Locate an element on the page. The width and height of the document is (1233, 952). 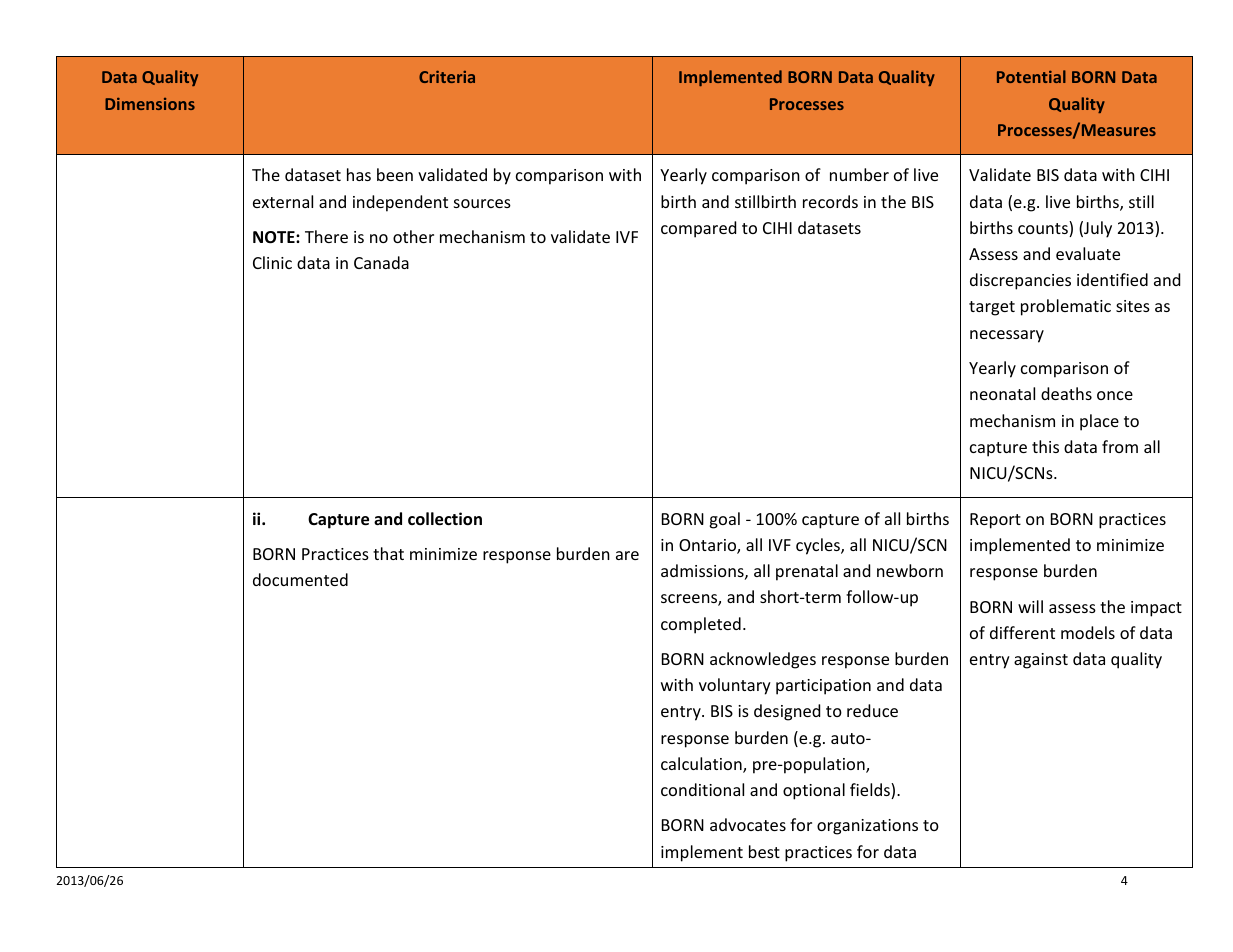
conditional is located at coordinates (702, 789).
